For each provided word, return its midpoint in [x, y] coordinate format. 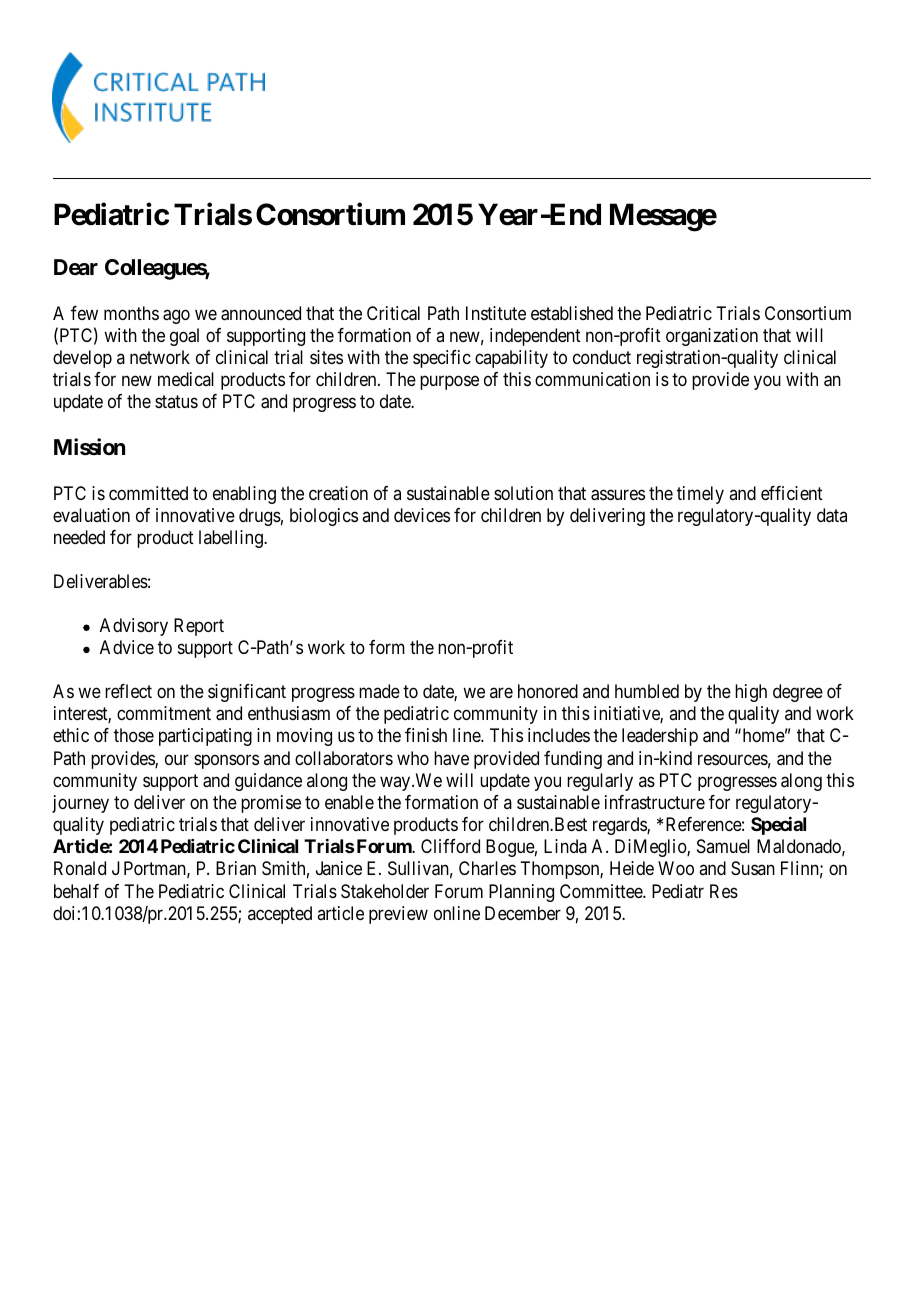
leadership [660, 737]
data [832, 515]
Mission [89, 447]
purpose [449, 382]
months [131, 313]
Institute [496, 313]
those [134, 735]
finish [426, 735]
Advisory [134, 627]
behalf [76, 891]
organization [712, 337]
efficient [792, 493]
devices [422, 515]
